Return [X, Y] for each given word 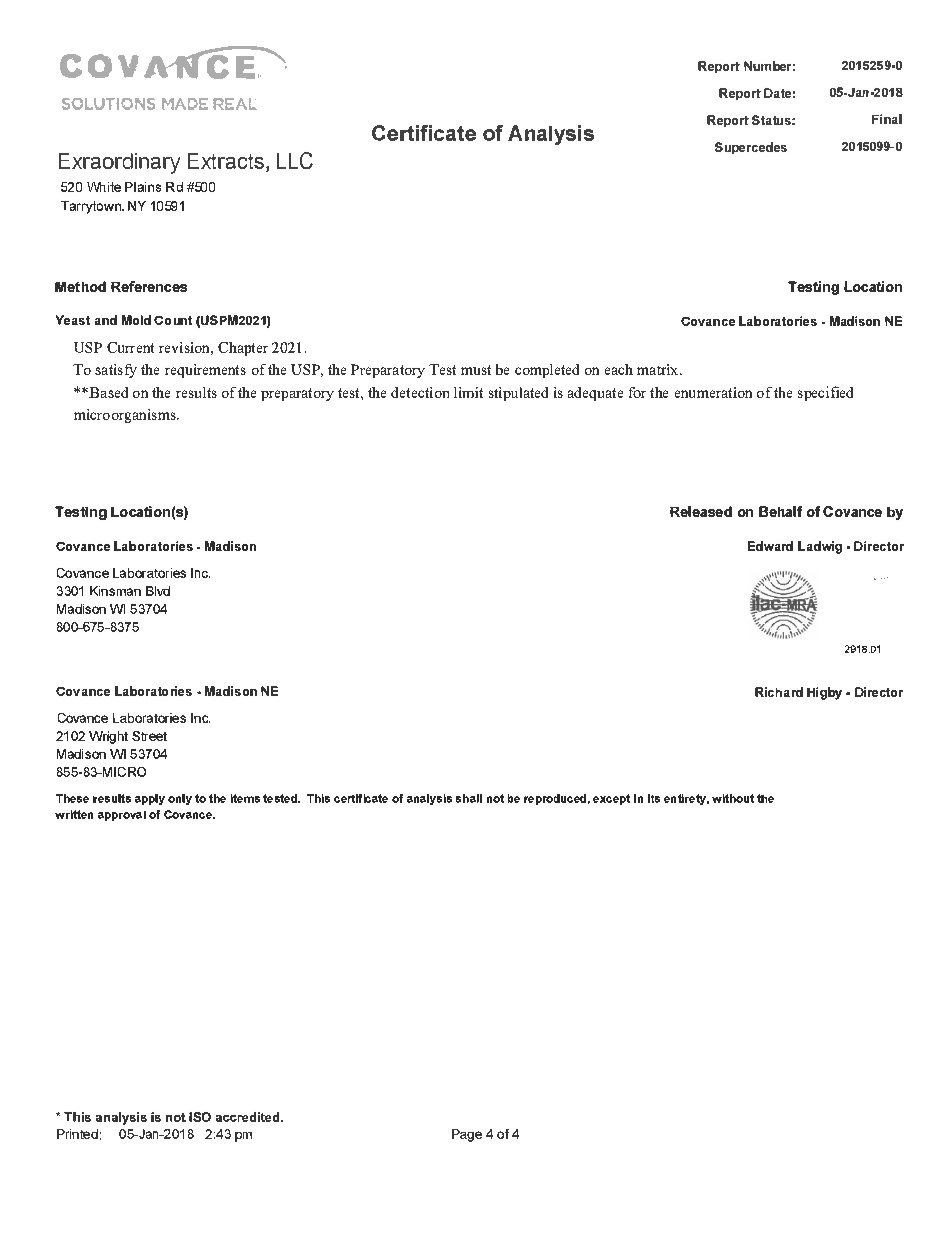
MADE [185, 104]
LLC [295, 160]
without [733, 798]
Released [701, 511]
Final [887, 119]
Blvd [158, 591]
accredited [249, 1117]
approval [122, 816]
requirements [205, 371]
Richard [779, 692]
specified [825, 393]
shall [469, 798]
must [476, 370]
